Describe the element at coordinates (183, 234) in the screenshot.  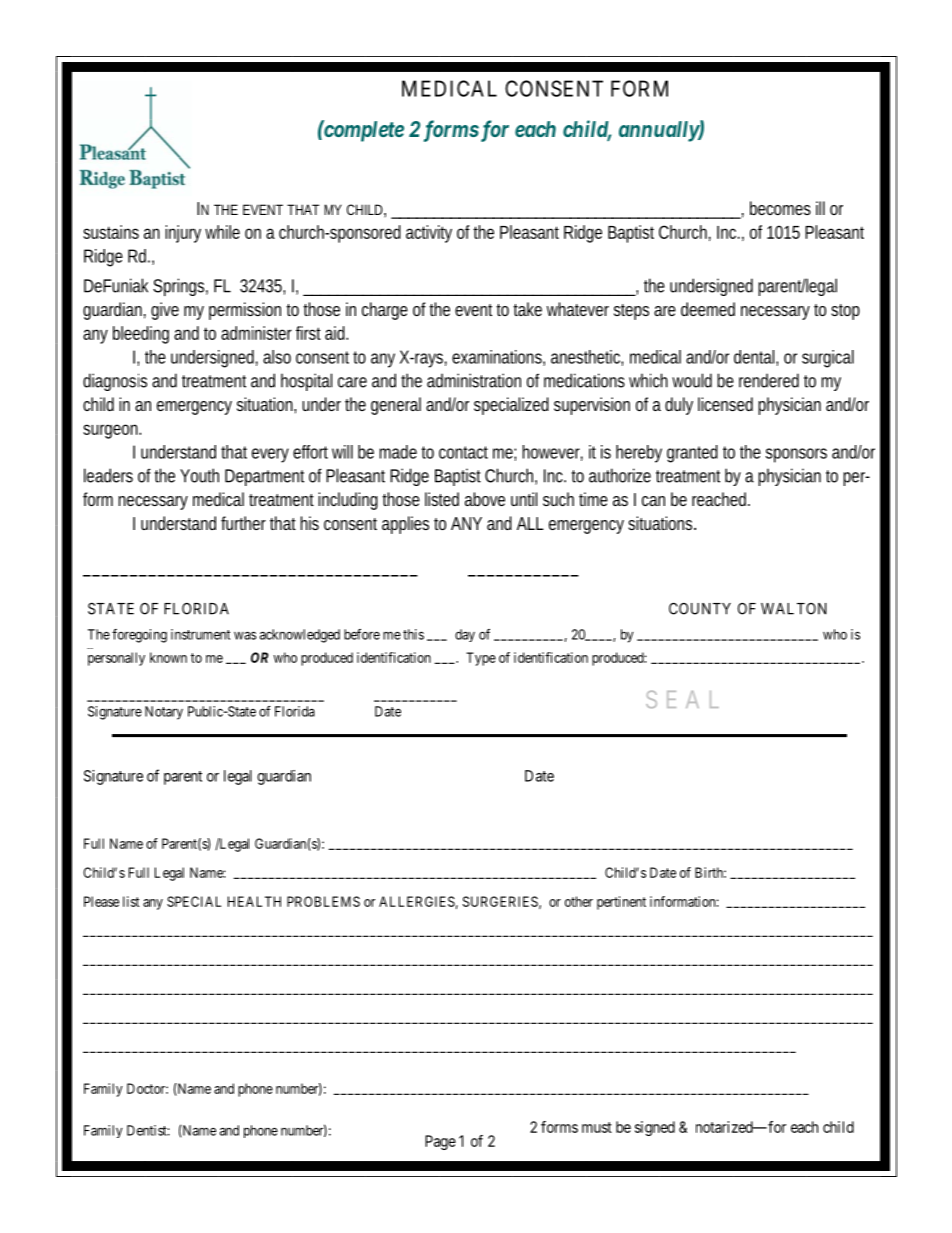
I see `injury` at that location.
